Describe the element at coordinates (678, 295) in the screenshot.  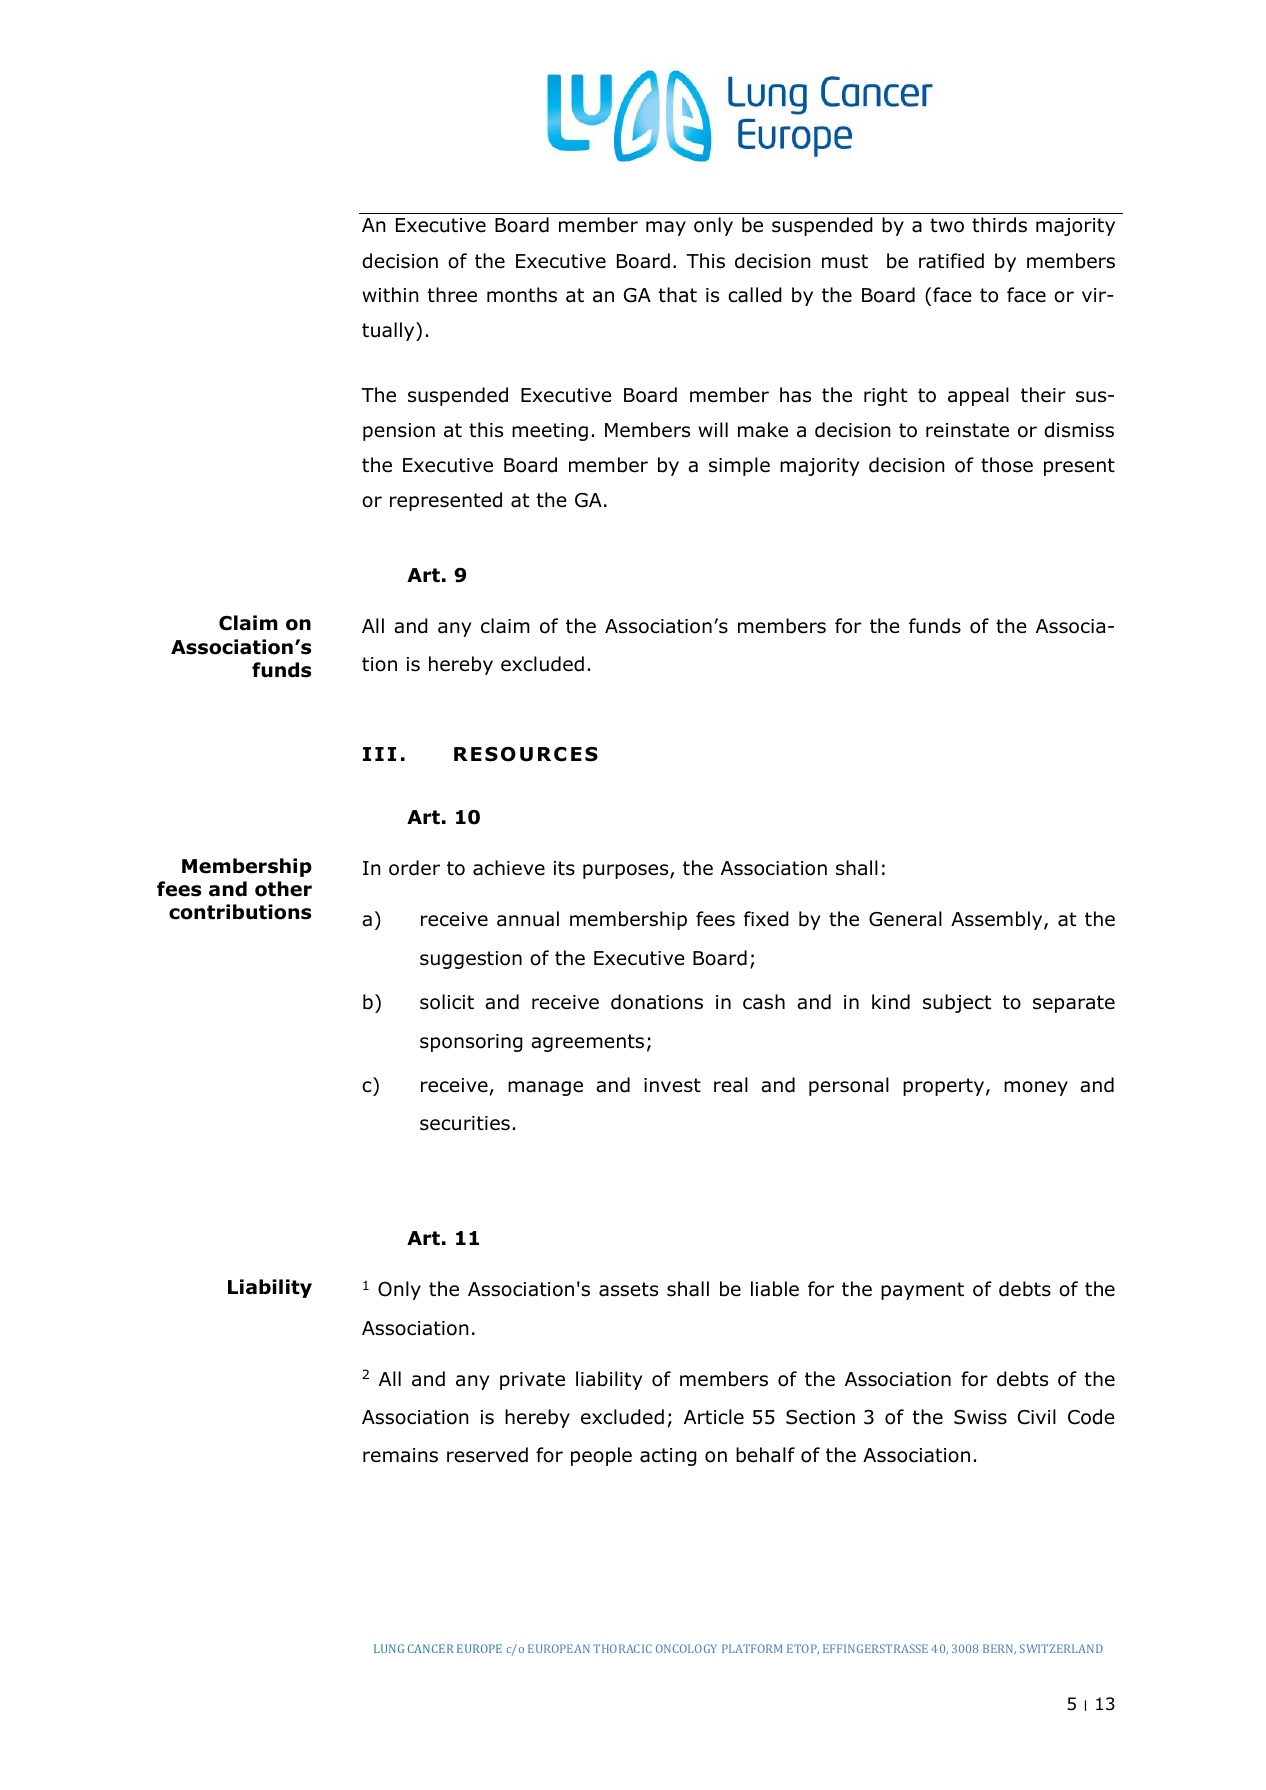
I see `that` at that location.
